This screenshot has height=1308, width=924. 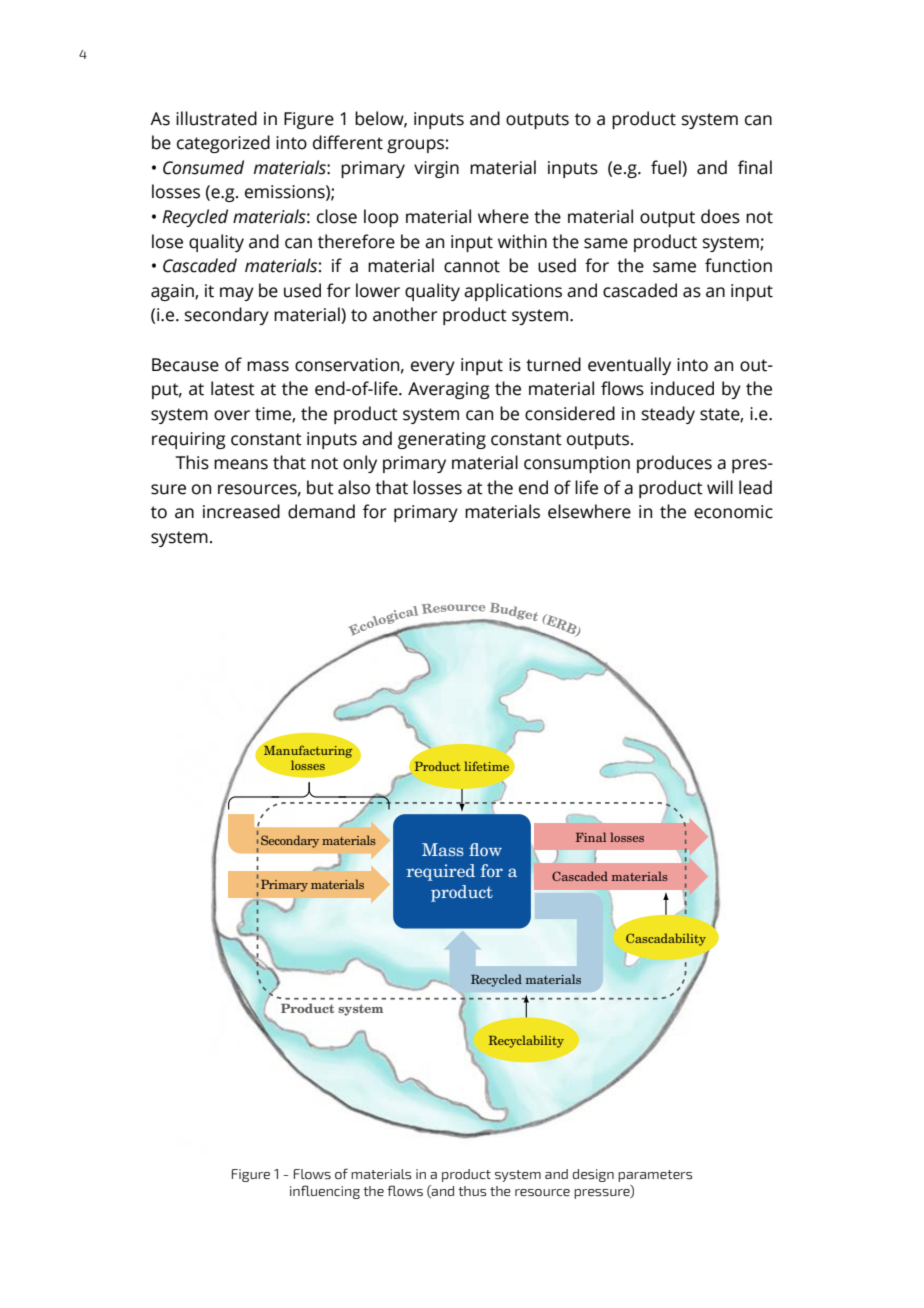 What do you see at coordinates (448, 390) in the screenshot?
I see `Averaging` at bounding box center [448, 390].
